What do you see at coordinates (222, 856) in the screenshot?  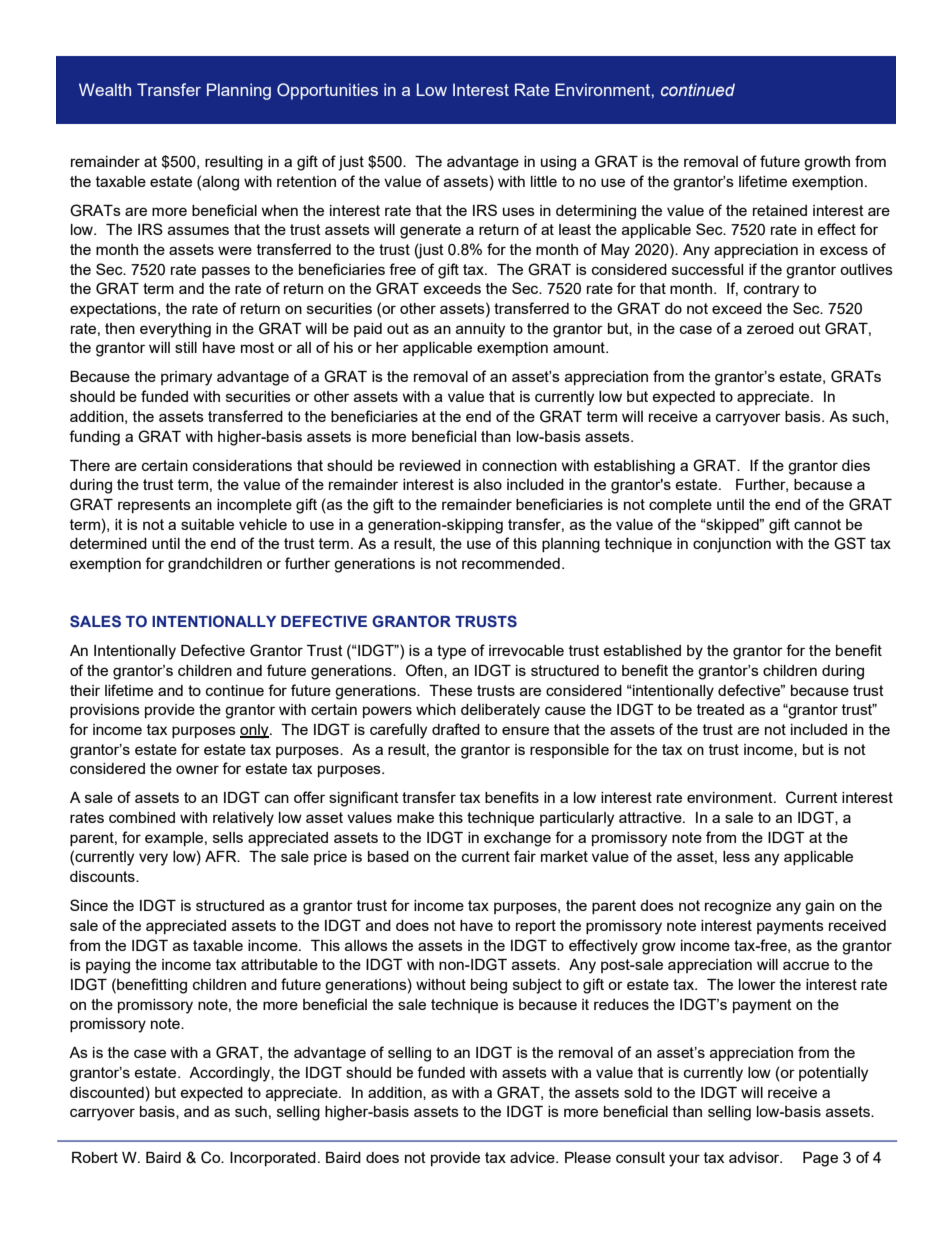 I see `AFR` at bounding box center [222, 856].
